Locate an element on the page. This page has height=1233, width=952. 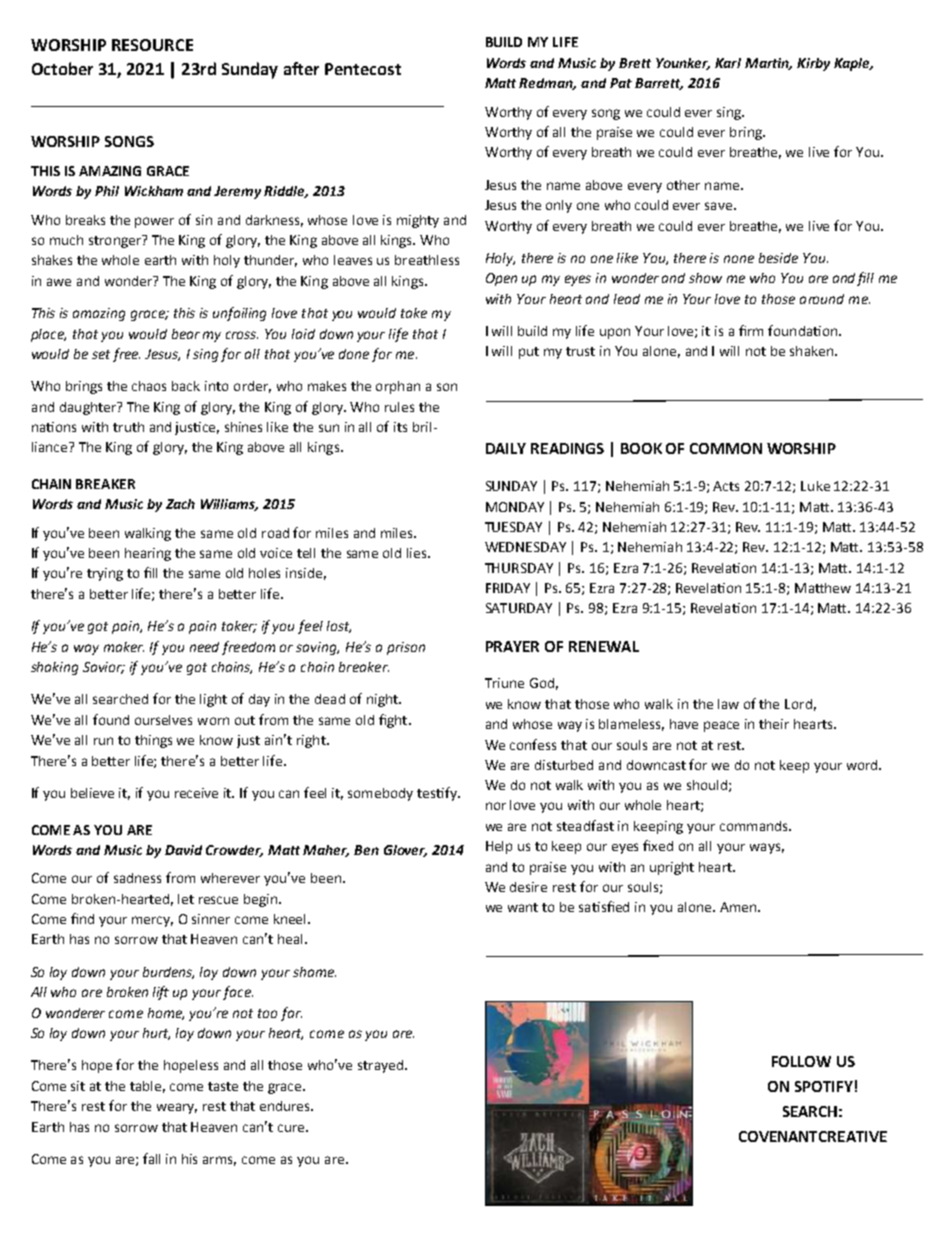
fall is located at coordinates (151, 1158).
